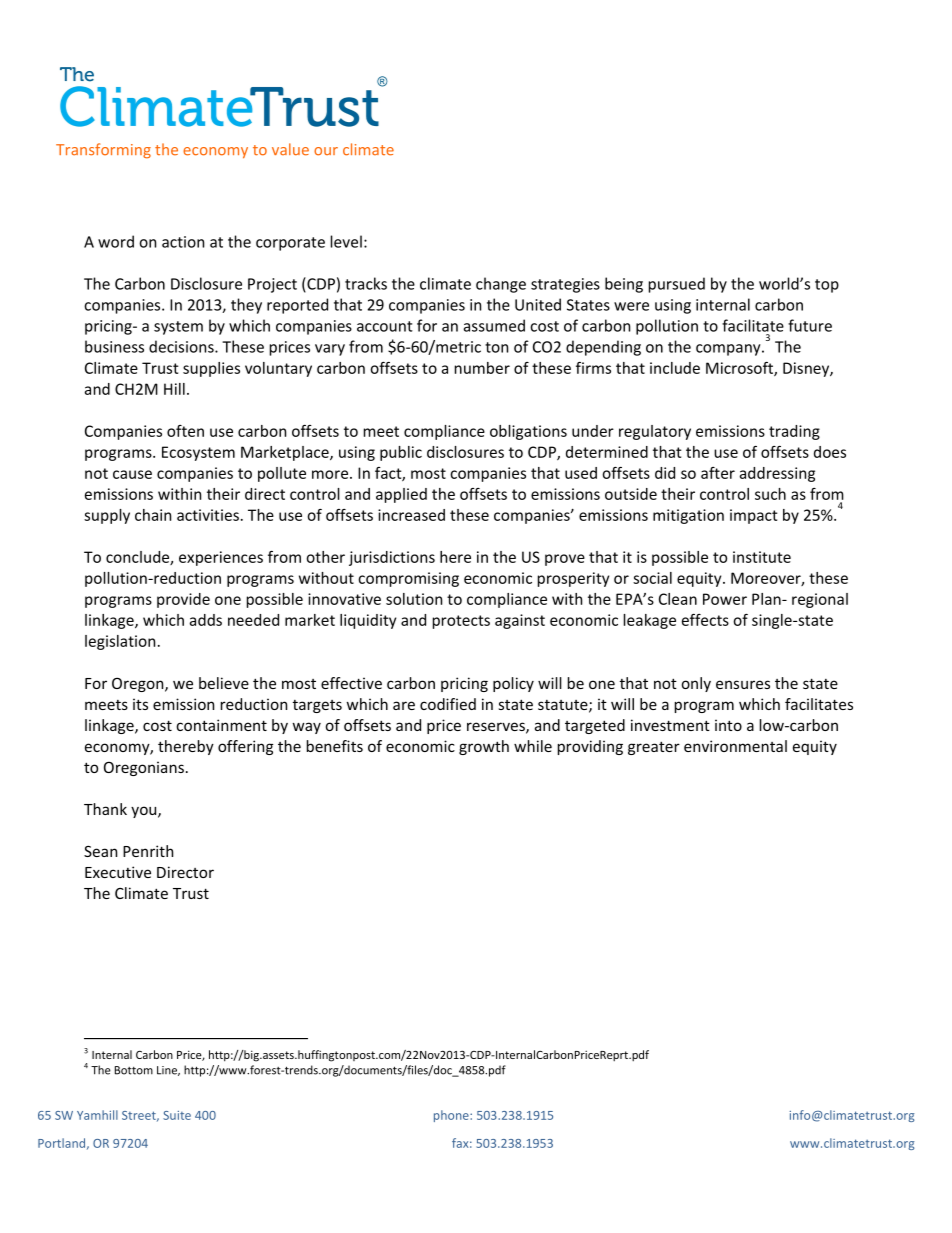 The width and height of the screenshot is (952, 1233). What do you see at coordinates (735, 746) in the screenshot?
I see `environmental` at bounding box center [735, 746].
